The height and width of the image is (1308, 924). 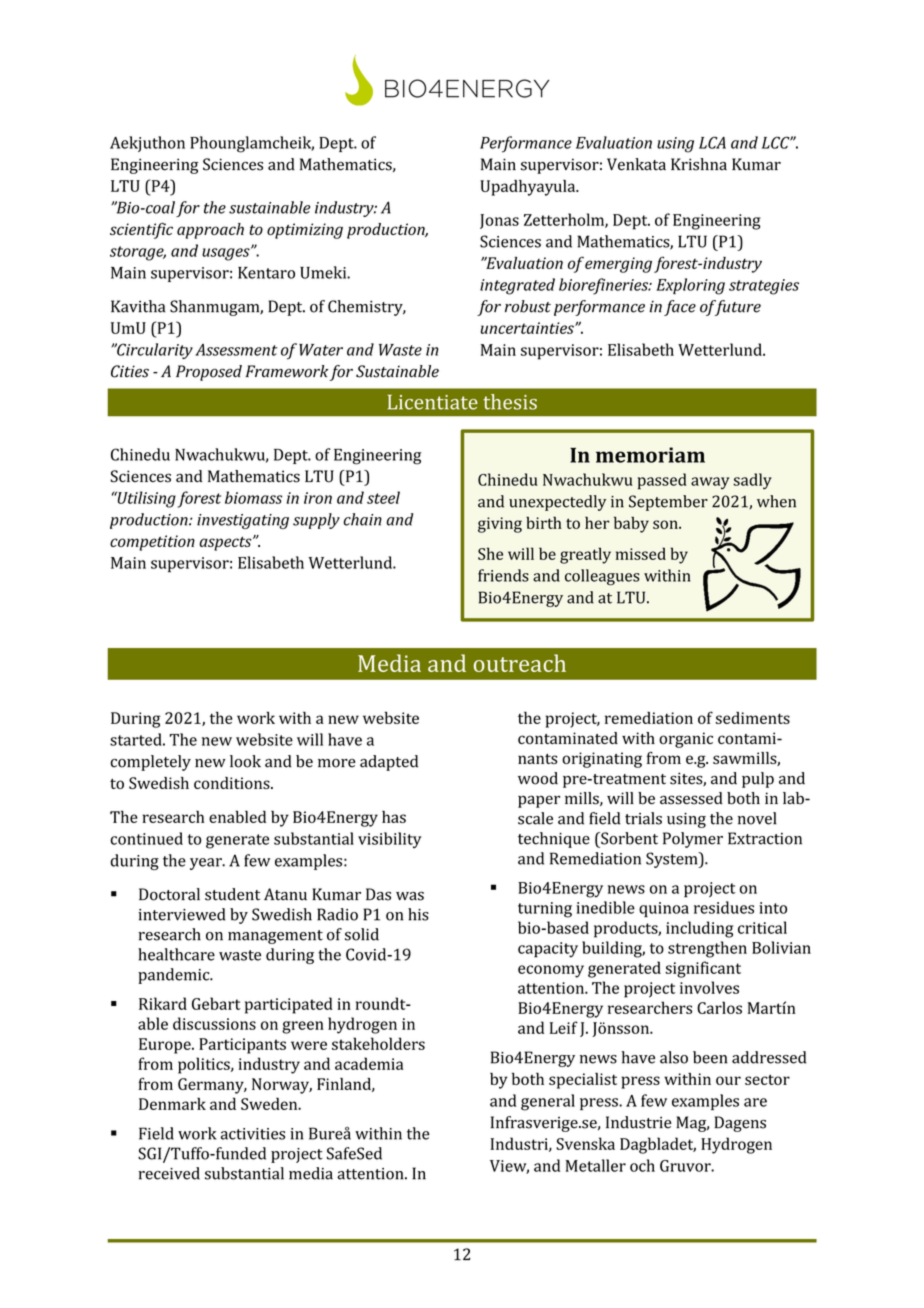 What do you see at coordinates (210, 231) in the image?
I see `approach` at bounding box center [210, 231].
